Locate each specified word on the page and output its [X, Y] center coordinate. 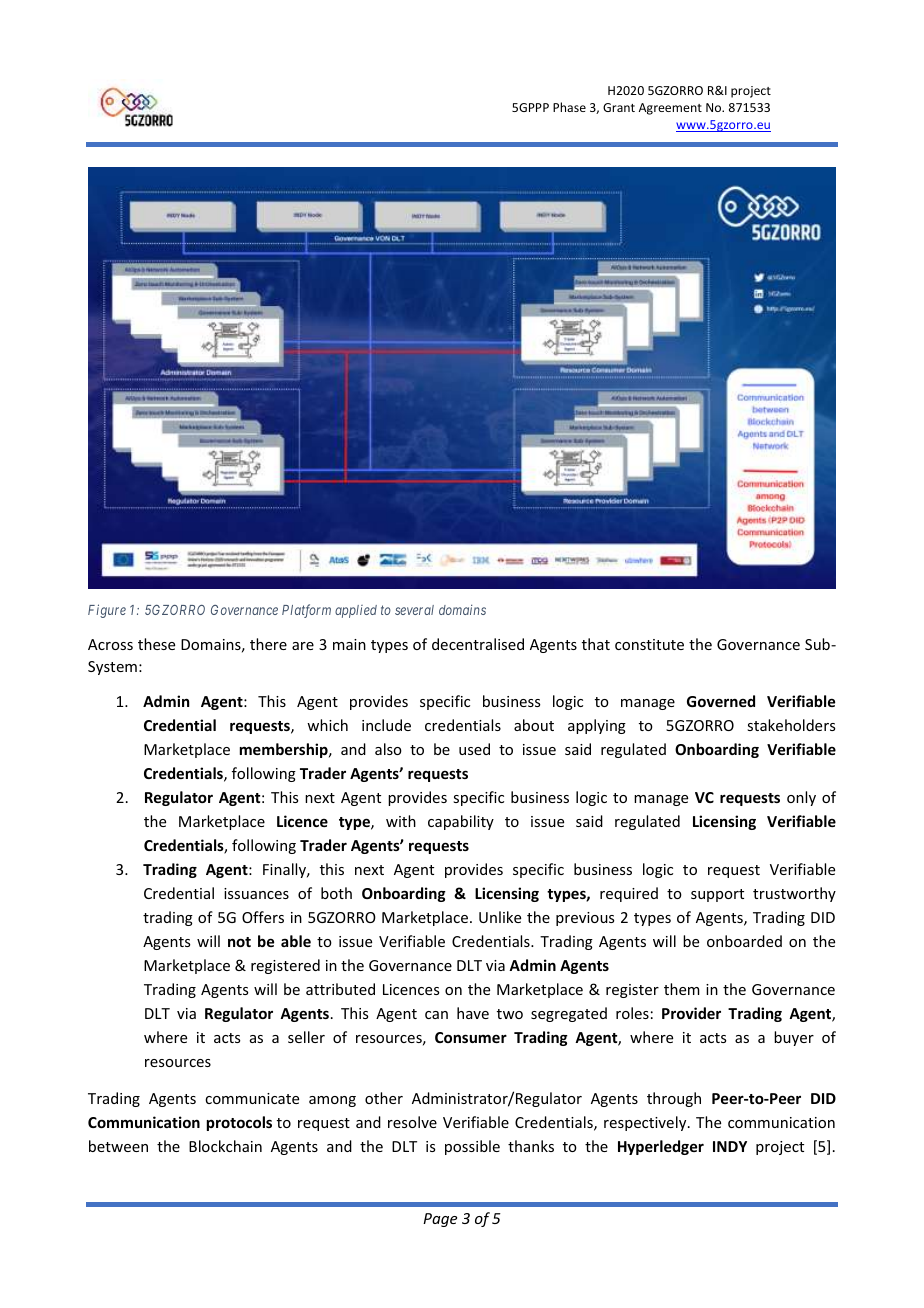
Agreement [670, 109]
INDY [730, 1146]
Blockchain [225, 1146]
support [717, 895]
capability [461, 822]
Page [440, 1220]
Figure [107, 611]
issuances [256, 893]
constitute [649, 644]
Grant [619, 107]
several [414, 610]
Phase [569, 107]
